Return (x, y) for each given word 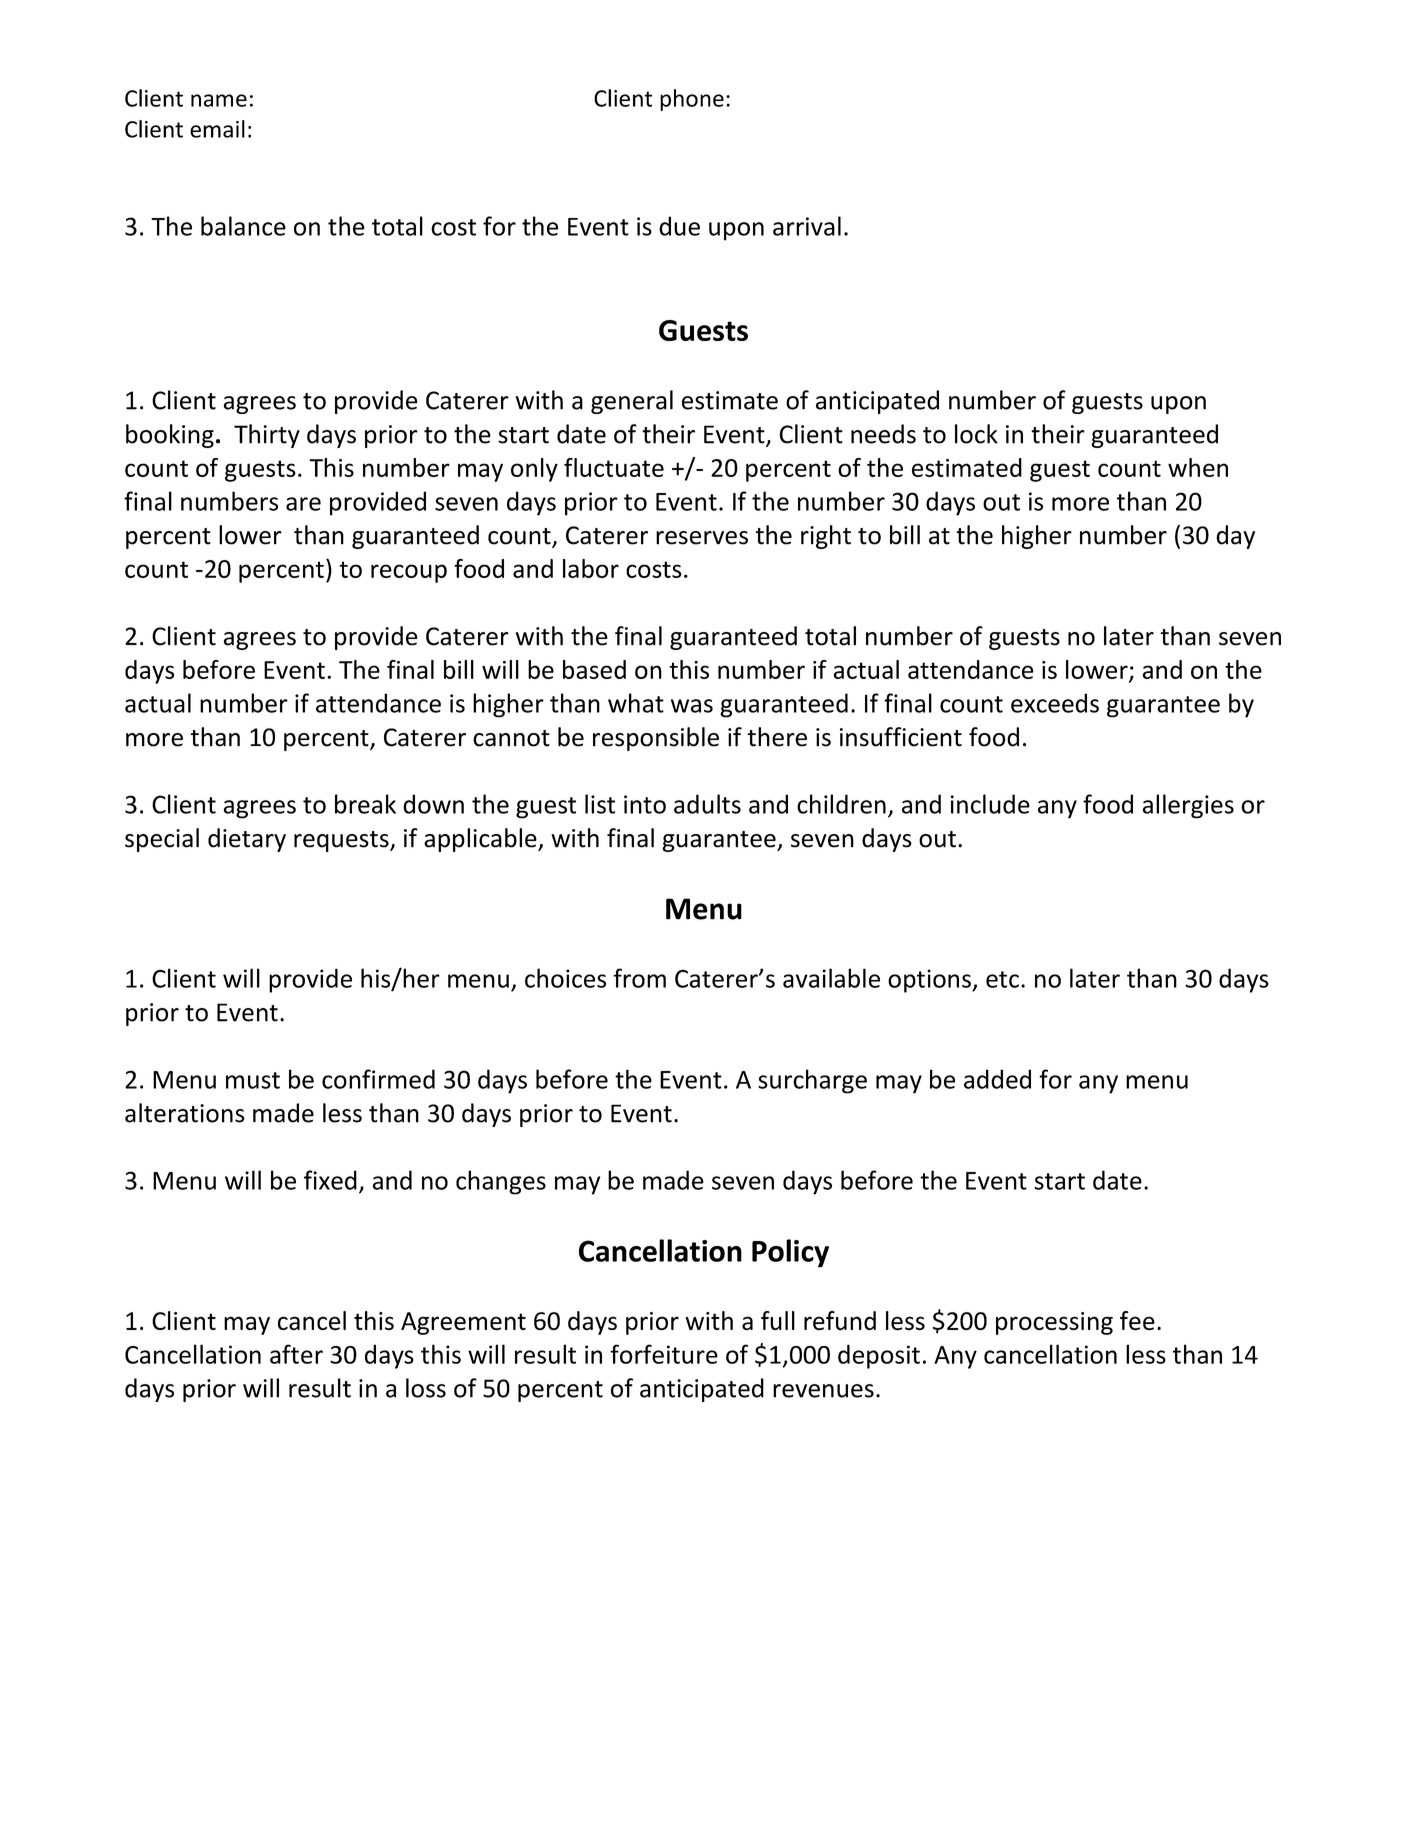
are (303, 504)
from (639, 978)
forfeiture (664, 1354)
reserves (702, 538)
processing (1054, 1323)
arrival (807, 226)
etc (1002, 979)
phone (692, 100)
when (1198, 467)
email (217, 129)
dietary (247, 840)
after (296, 1354)
